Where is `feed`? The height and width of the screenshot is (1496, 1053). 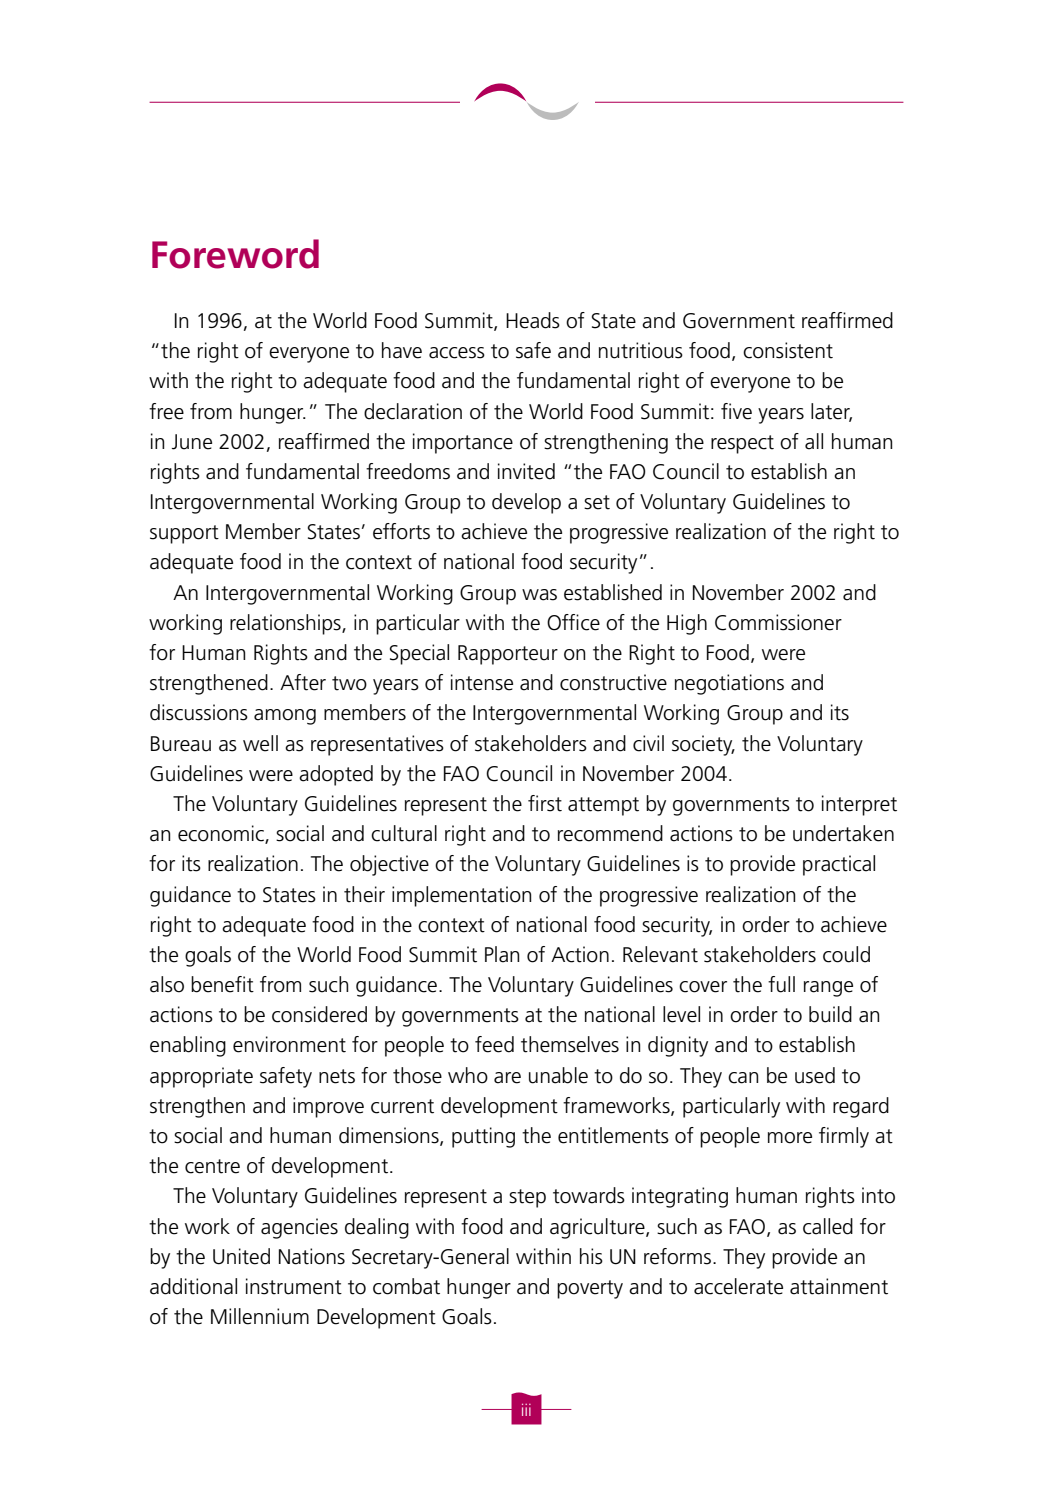
feed is located at coordinates (494, 1044).
